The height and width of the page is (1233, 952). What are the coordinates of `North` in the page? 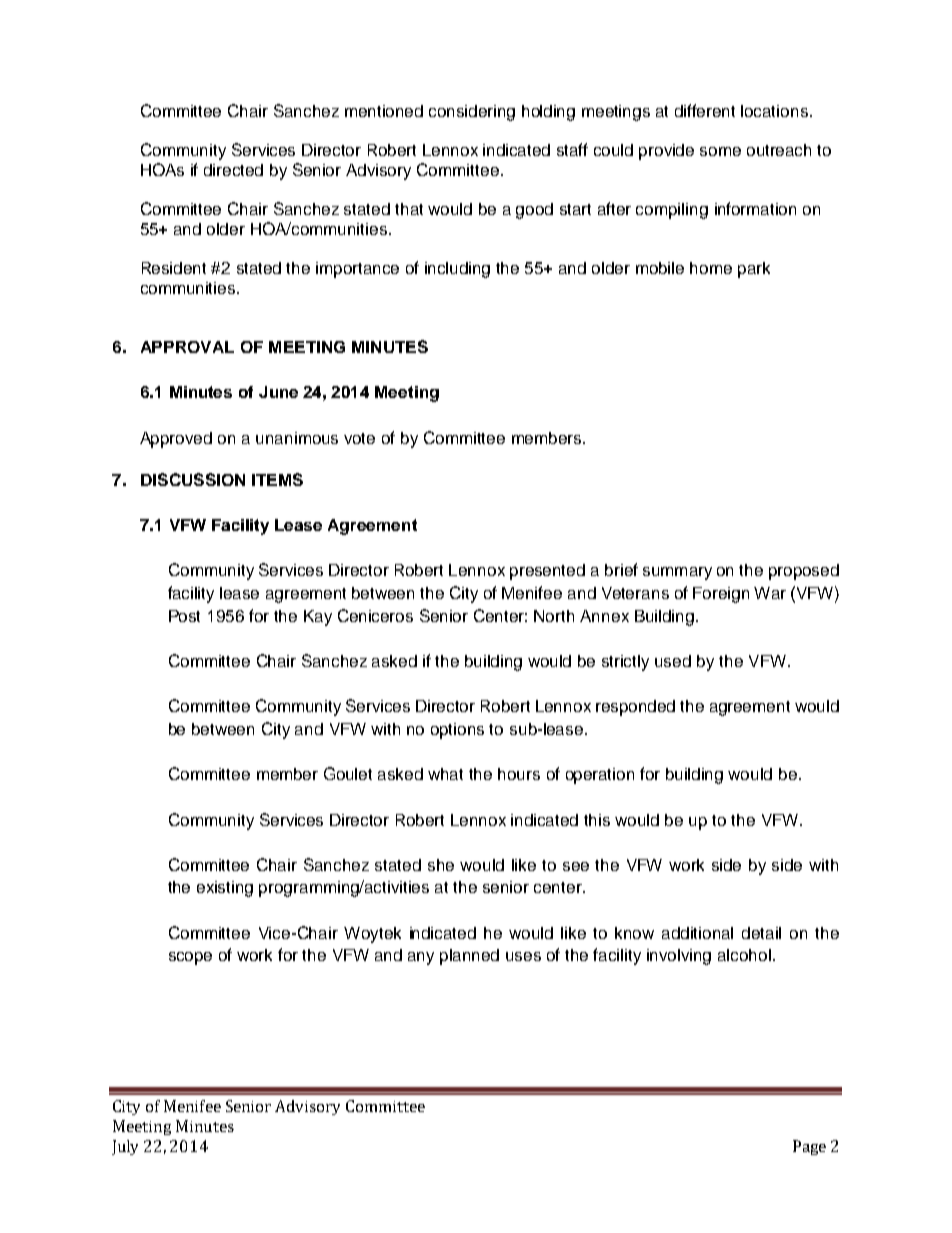 It's located at (554, 616).
